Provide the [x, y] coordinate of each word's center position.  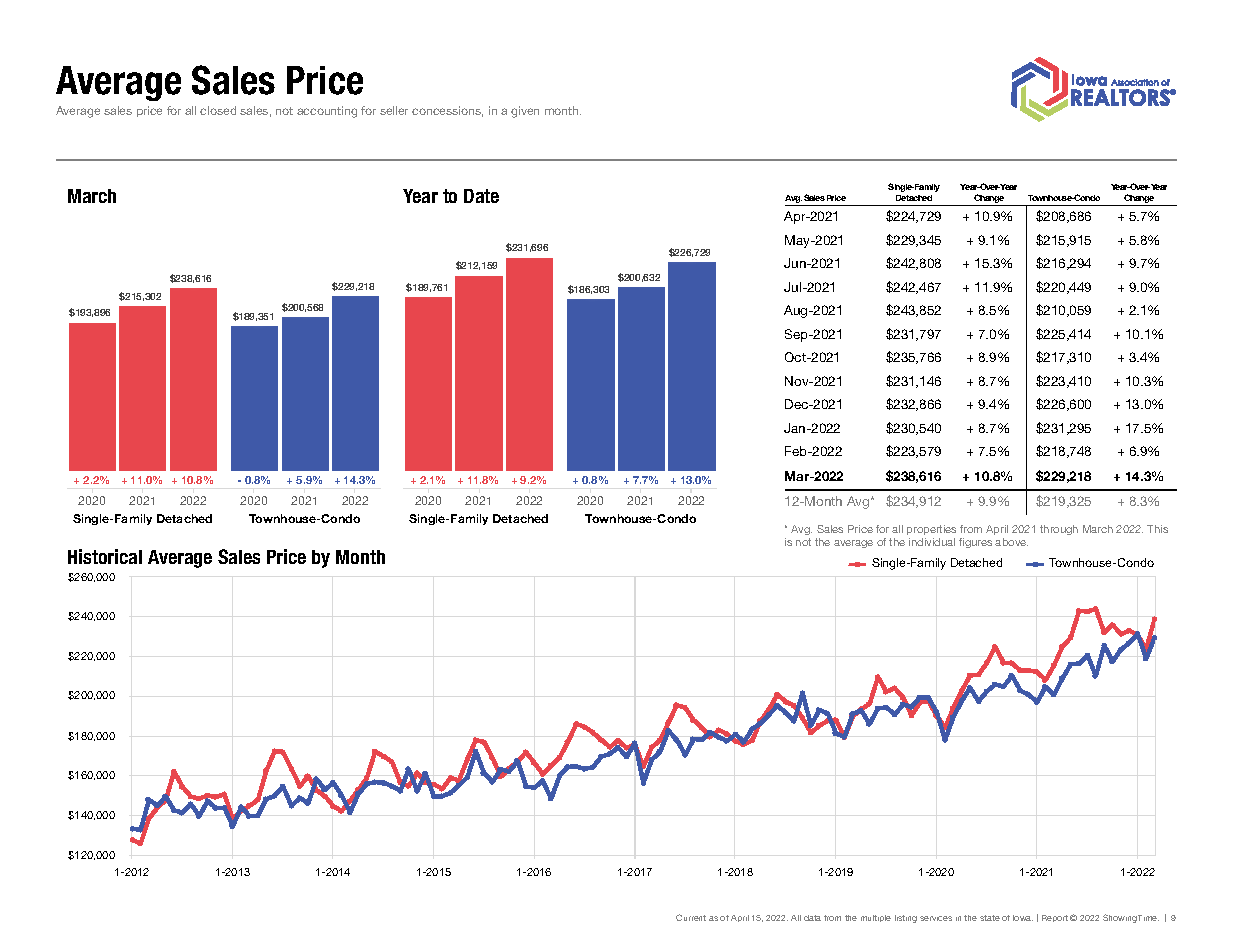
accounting [327, 112]
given [525, 112]
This [1157, 529]
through [1059, 530]
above [1011, 542]
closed [218, 110]
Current [691, 917]
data [812, 918]
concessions [447, 111]
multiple [876, 918]
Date [481, 196]
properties [931, 530]
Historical [105, 556]
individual [932, 542]
